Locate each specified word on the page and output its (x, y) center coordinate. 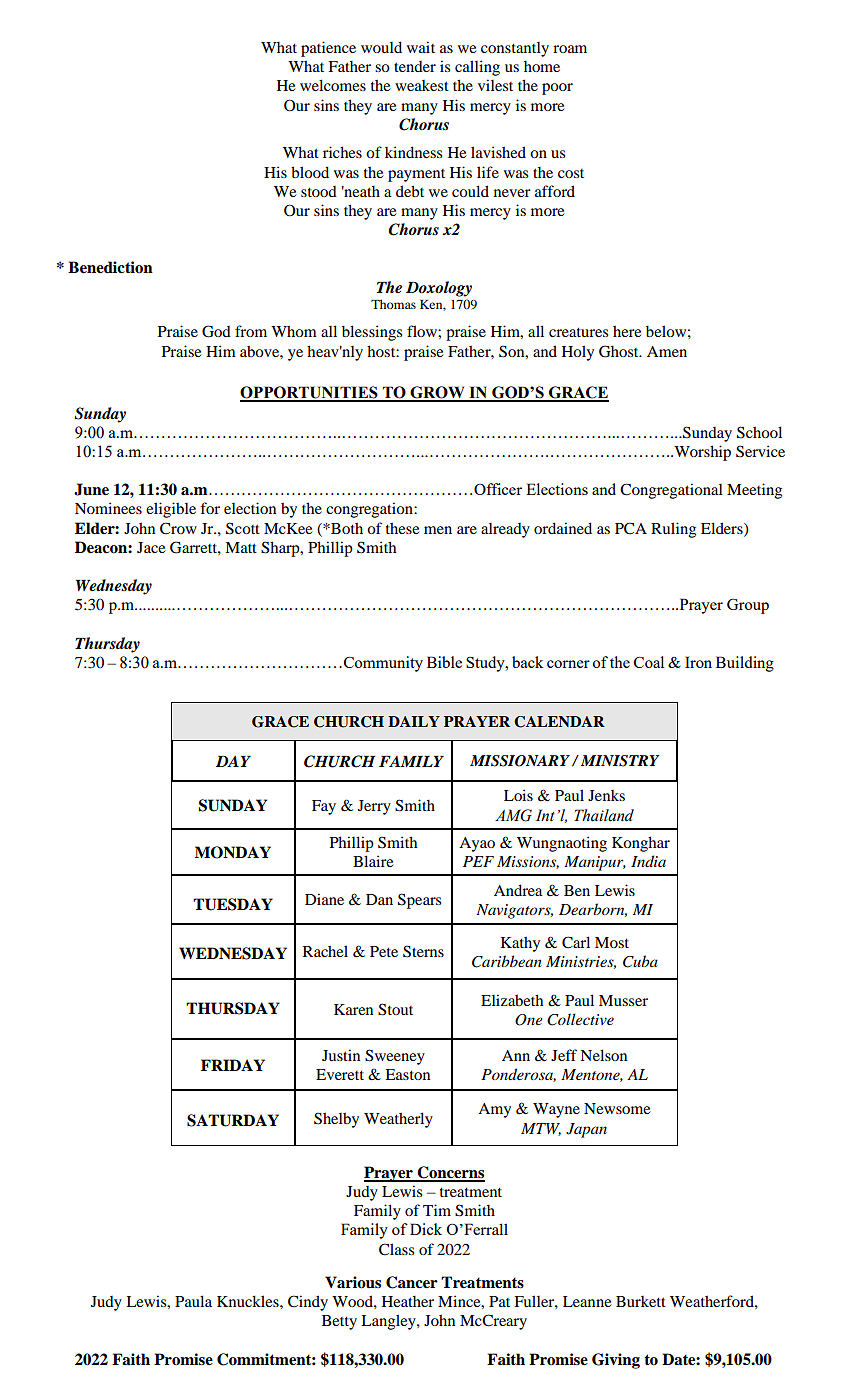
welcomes (333, 85)
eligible (171, 510)
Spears (419, 901)
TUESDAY (233, 904)
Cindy (308, 1303)
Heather (408, 1301)
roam (570, 49)
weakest (422, 85)
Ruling (673, 530)
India (648, 861)
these (402, 528)
